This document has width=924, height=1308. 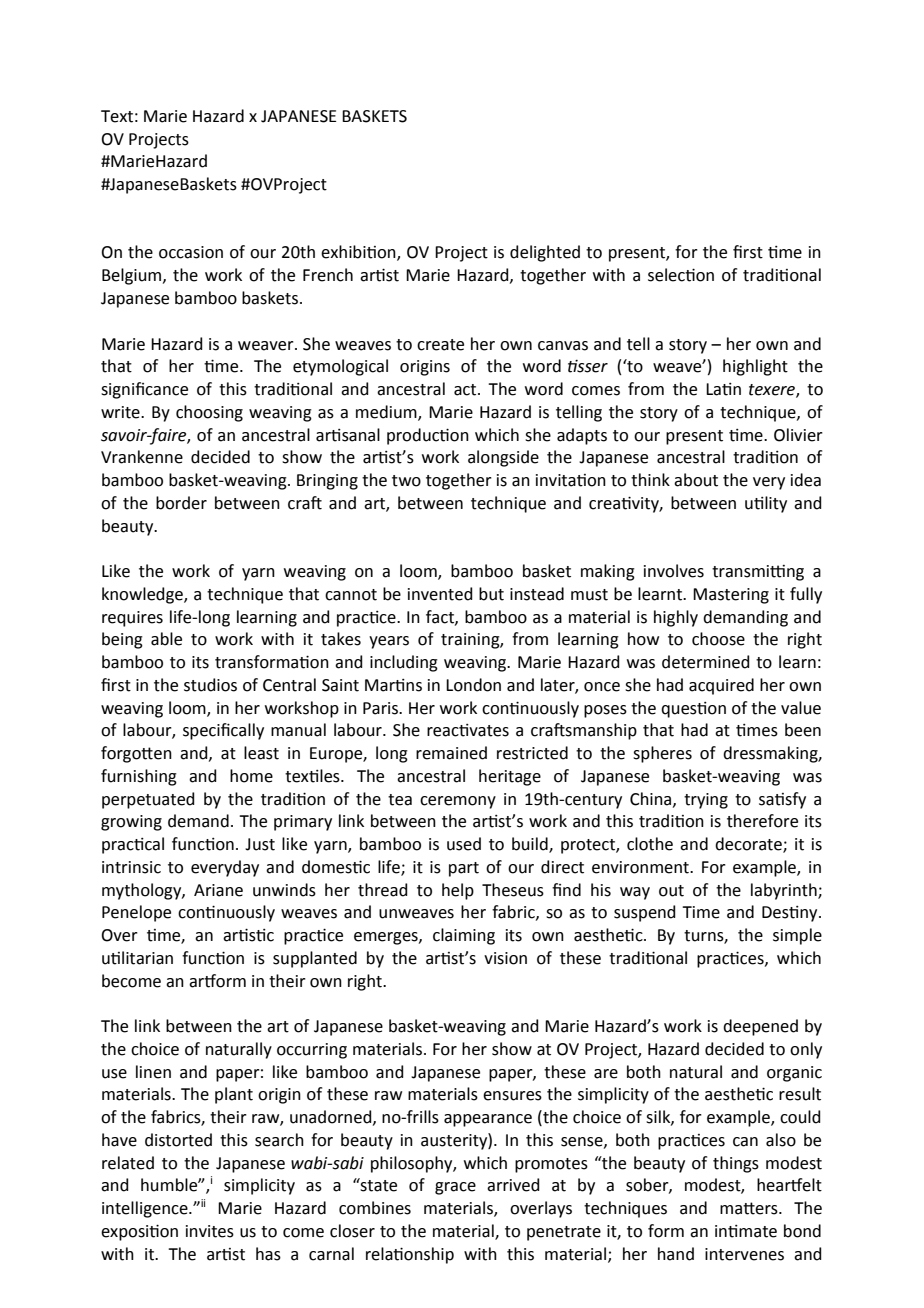 What do you see at coordinates (696, 480) in the document?
I see `about` at bounding box center [696, 480].
